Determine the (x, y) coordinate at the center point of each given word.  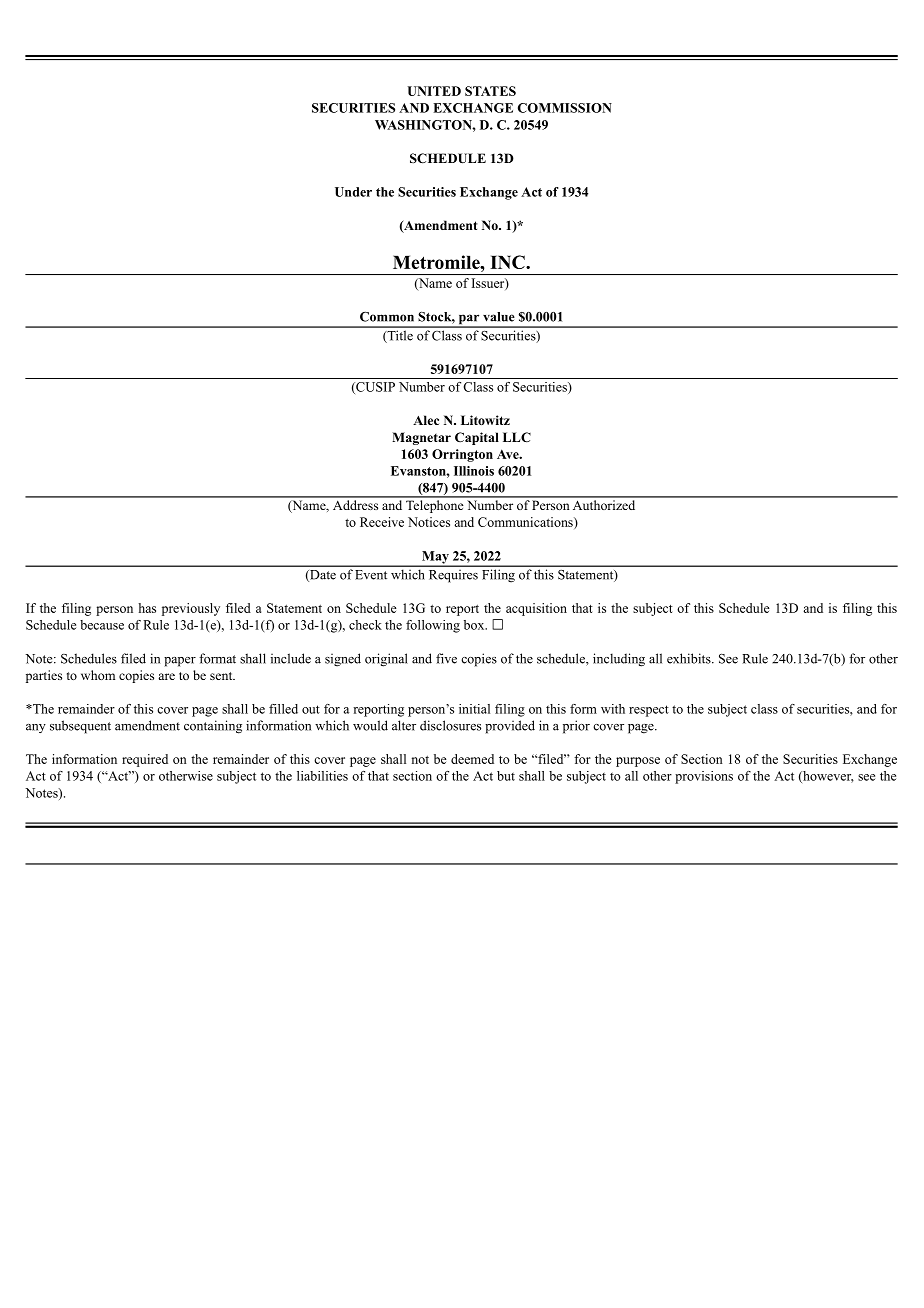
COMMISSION (565, 108)
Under (353, 192)
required (145, 760)
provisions (704, 777)
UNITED (434, 91)
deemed (472, 759)
